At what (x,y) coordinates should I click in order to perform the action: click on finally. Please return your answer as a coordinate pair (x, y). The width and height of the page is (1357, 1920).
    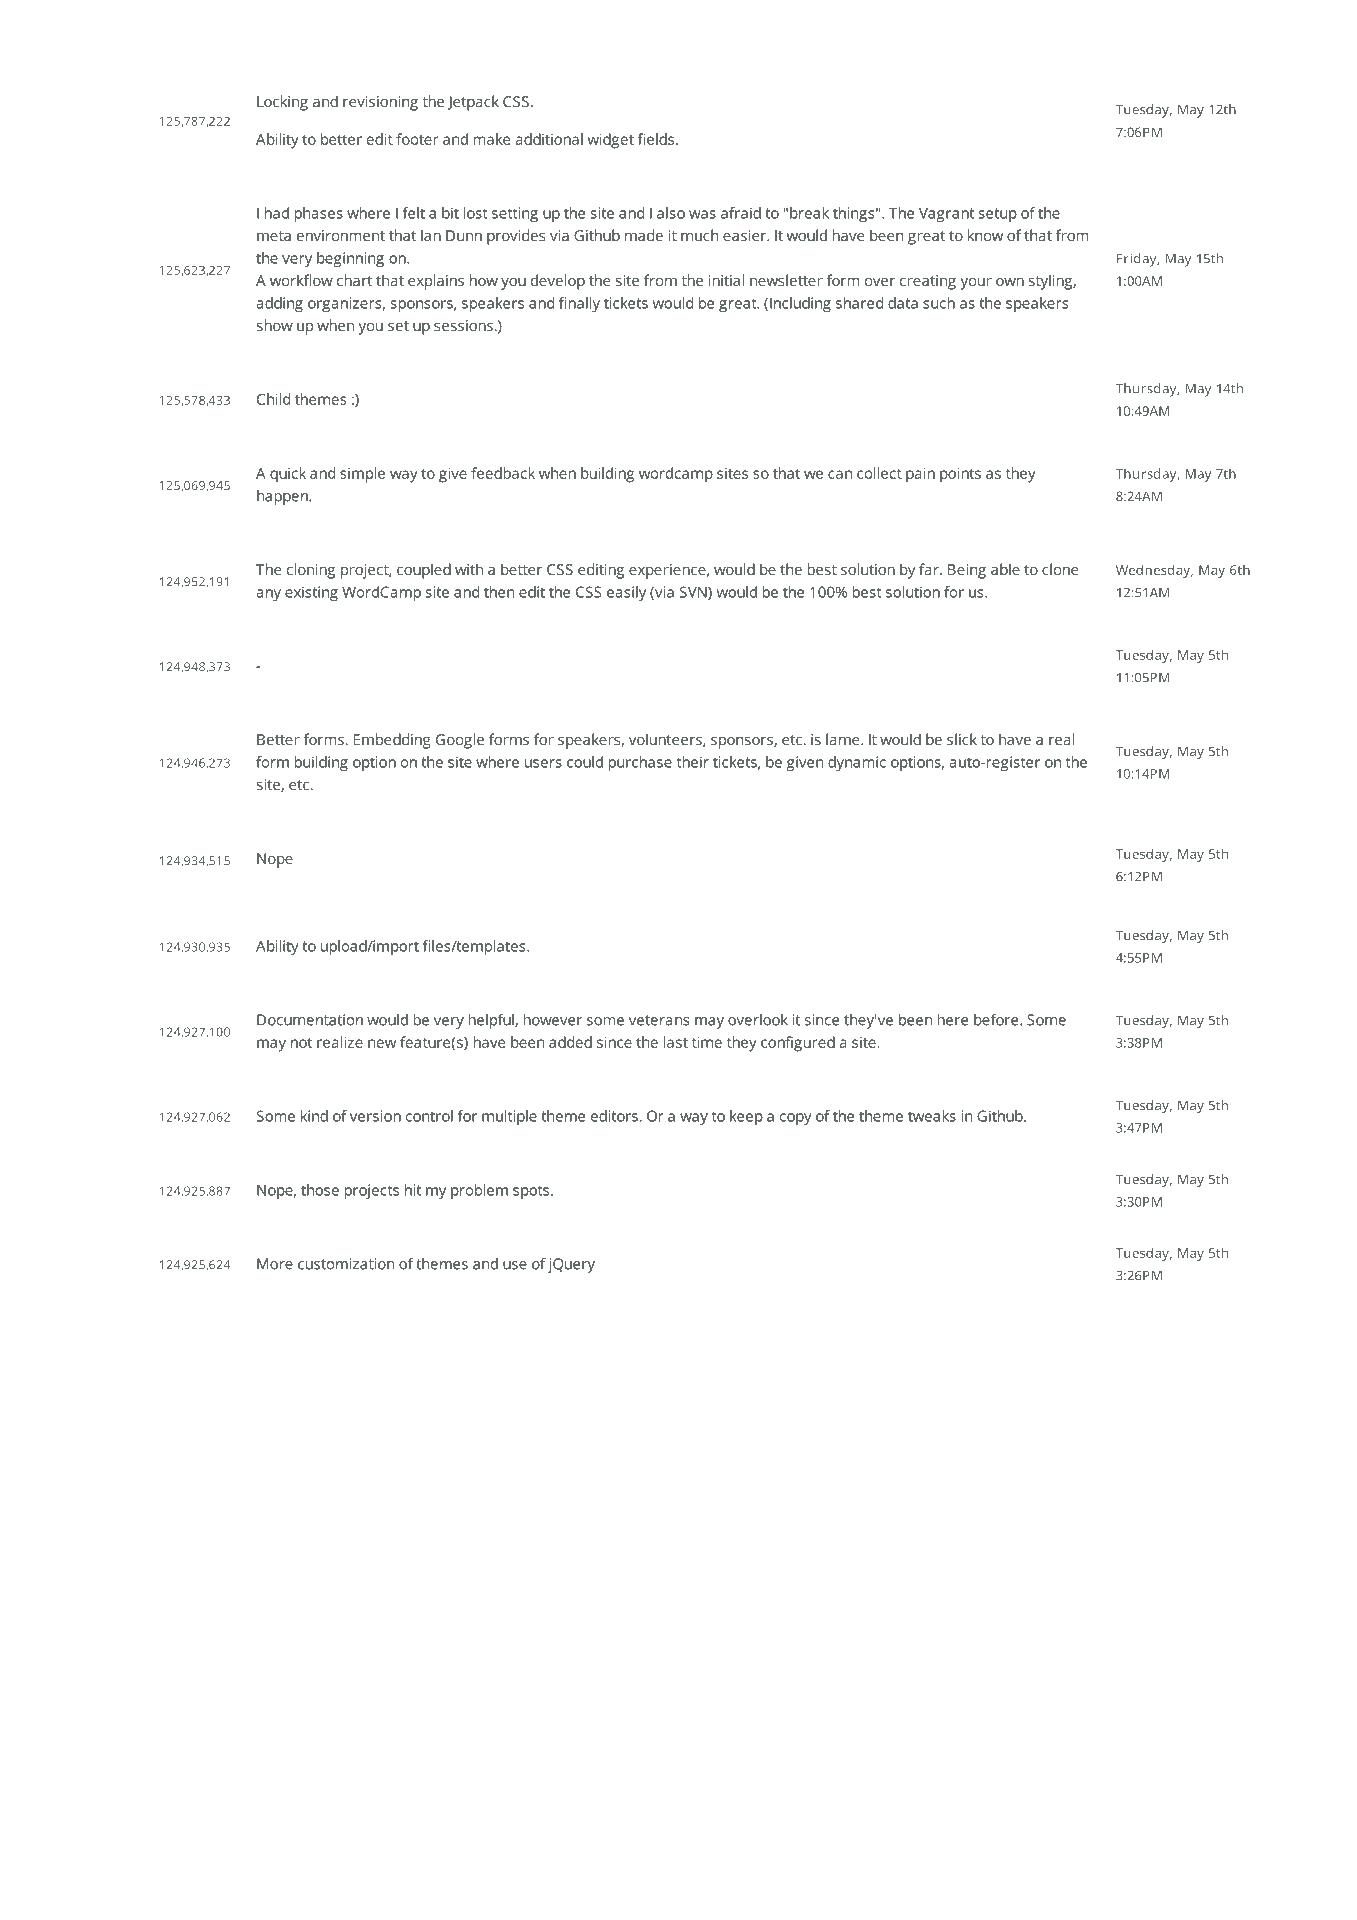
    Looking at the image, I should click on (579, 304).
